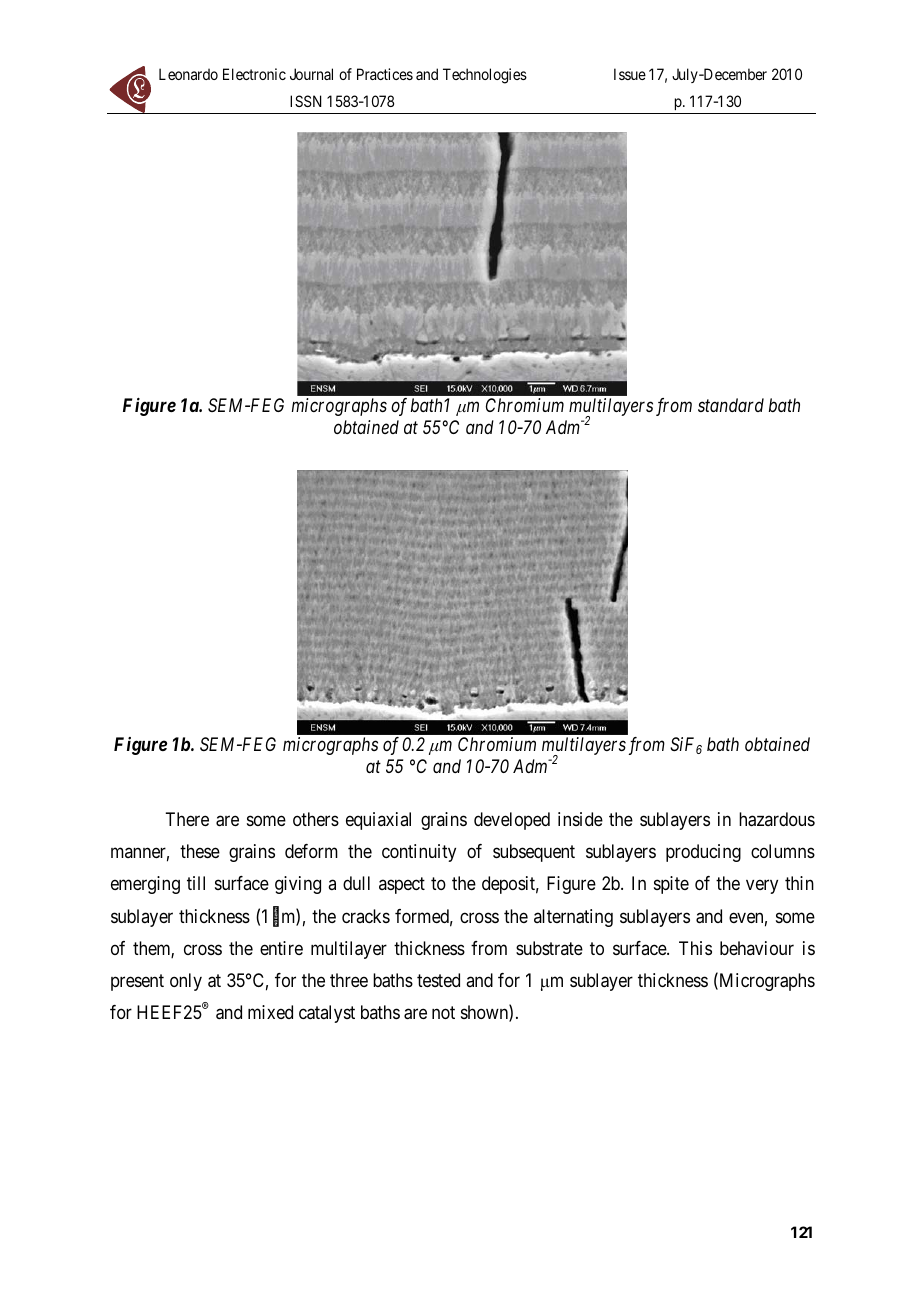 This page has width=924, height=1308. I want to click on standard, so click(731, 405).
